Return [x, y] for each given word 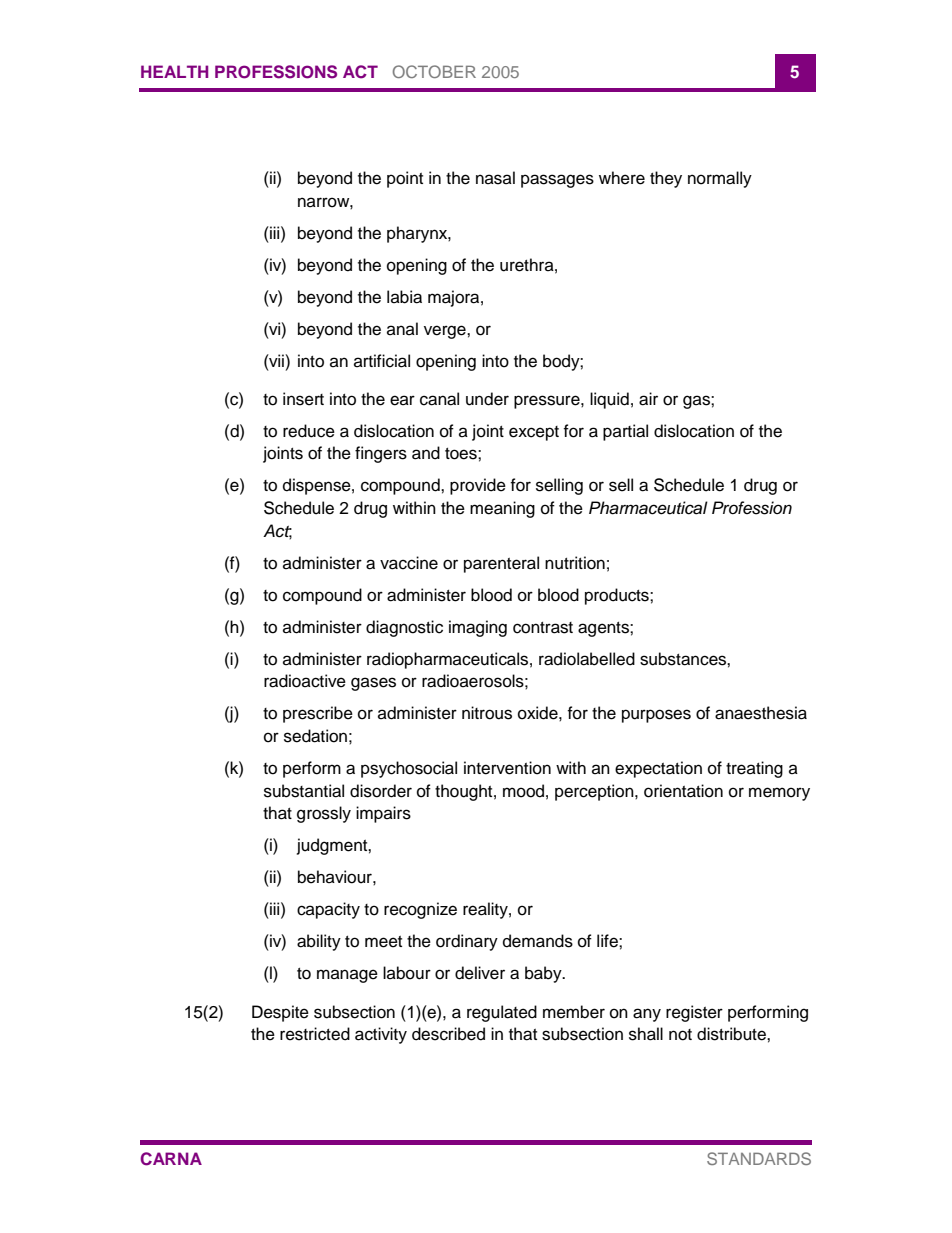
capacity [328, 910]
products [618, 596]
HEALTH [174, 71]
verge [446, 332]
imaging [478, 628]
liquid [609, 400]
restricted [315, 1034]
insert [303, 399]
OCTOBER [434, 71]
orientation [683, 791]
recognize [420, 910]
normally [720, 179]
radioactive [305, 681]
